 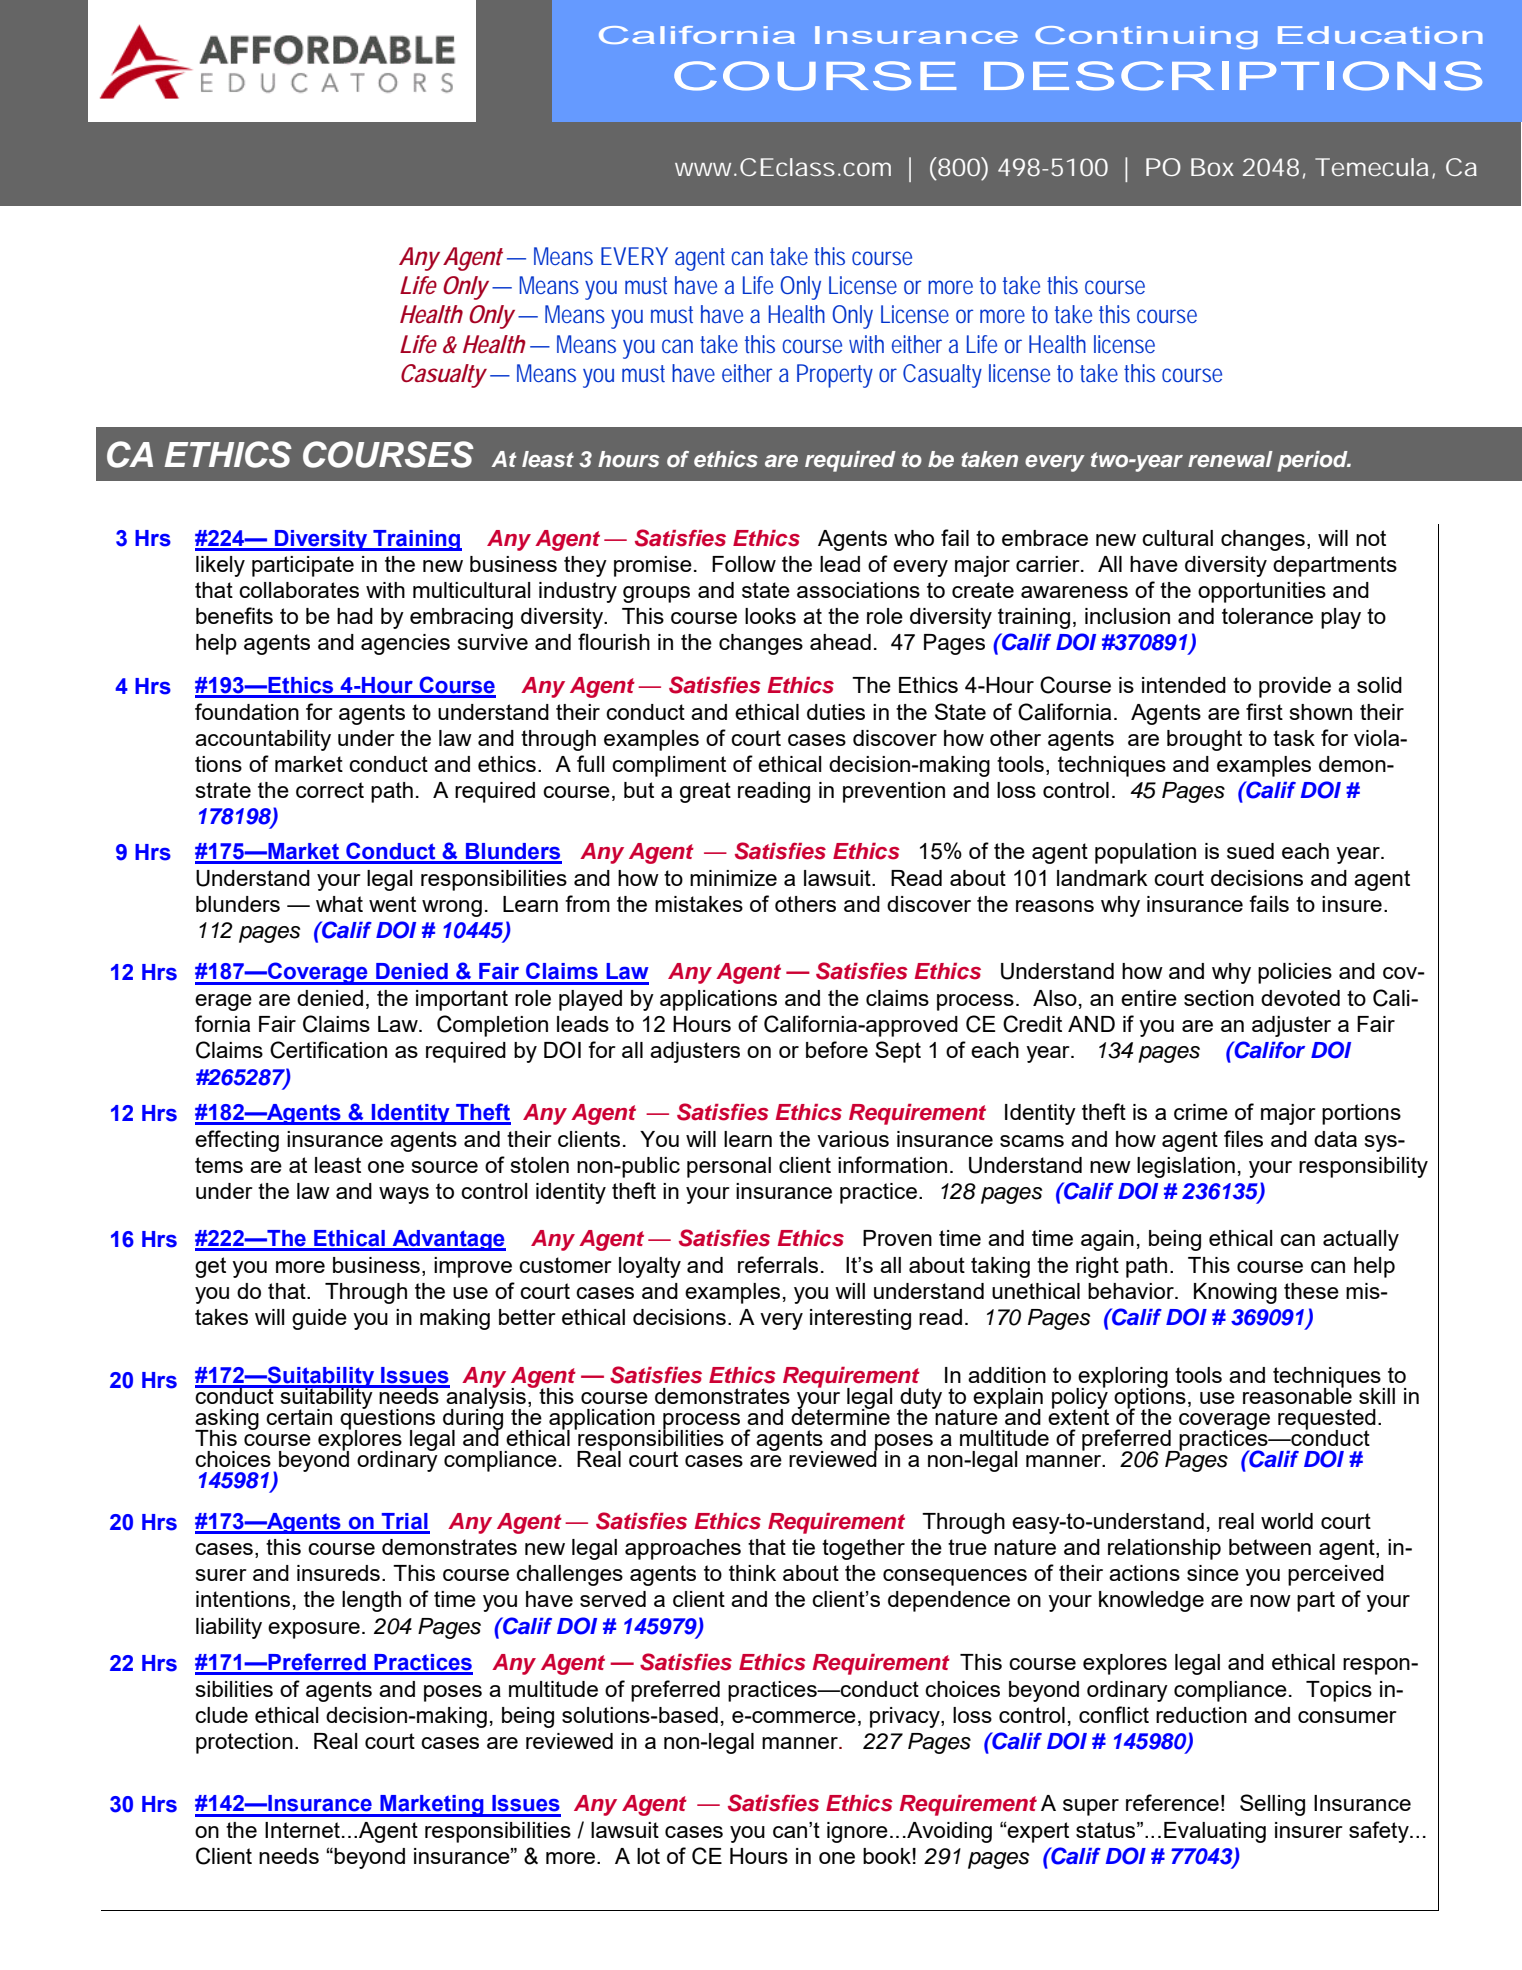 I want to click on Continuing, so click(x=1146, y=37).
